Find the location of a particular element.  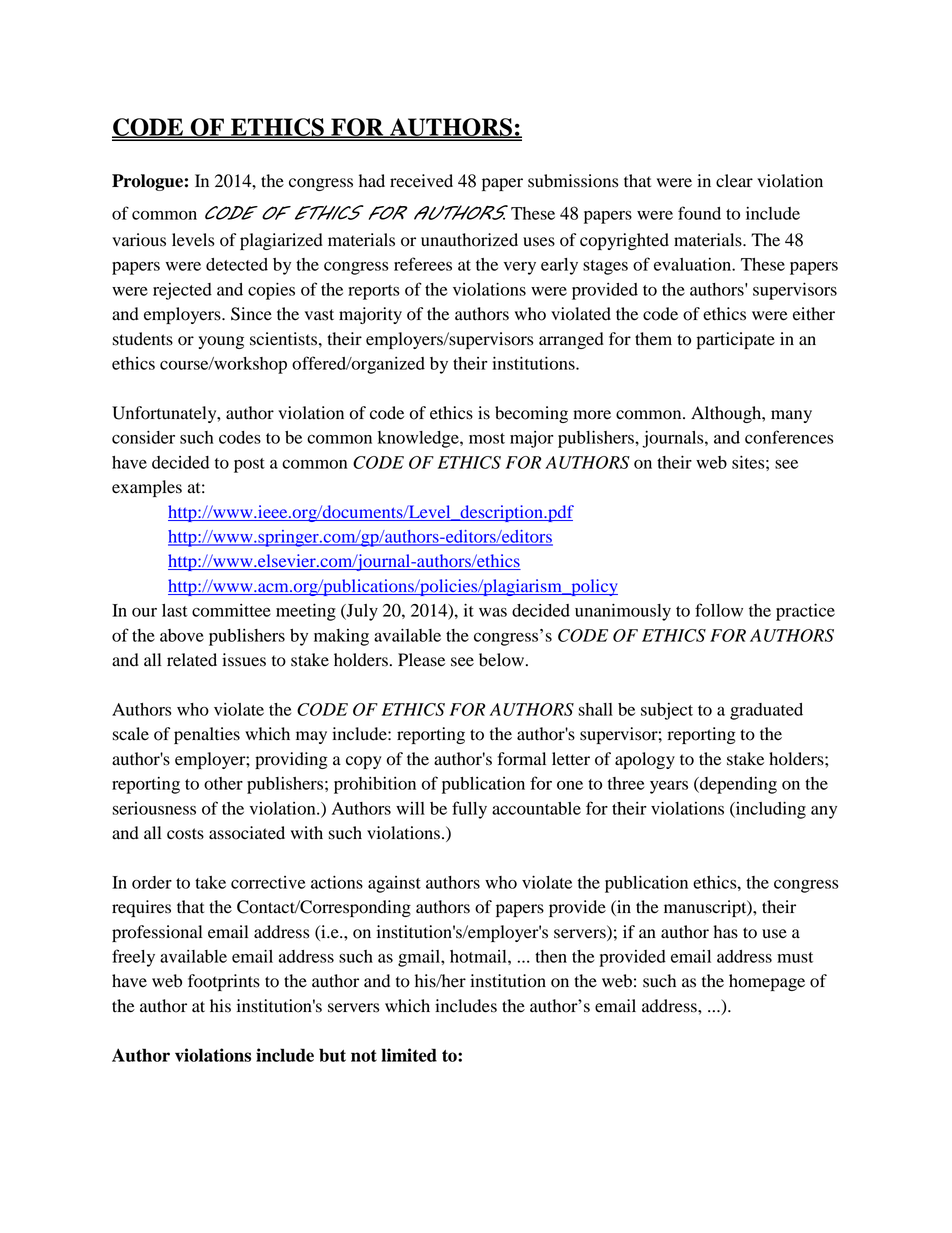

post is located at coordinates (249, 465).
